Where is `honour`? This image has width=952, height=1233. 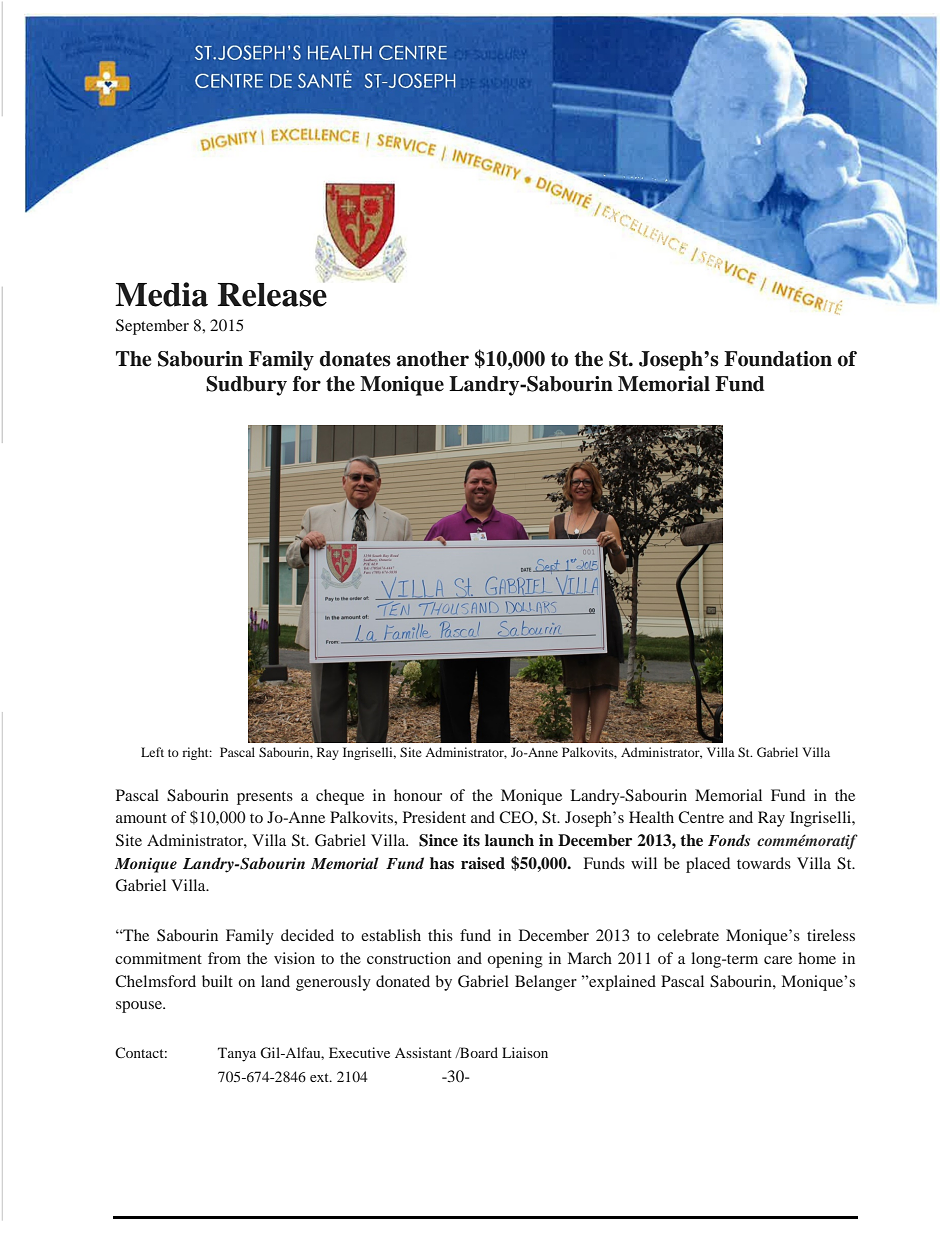 honour is located at coordinates (418, 795).
